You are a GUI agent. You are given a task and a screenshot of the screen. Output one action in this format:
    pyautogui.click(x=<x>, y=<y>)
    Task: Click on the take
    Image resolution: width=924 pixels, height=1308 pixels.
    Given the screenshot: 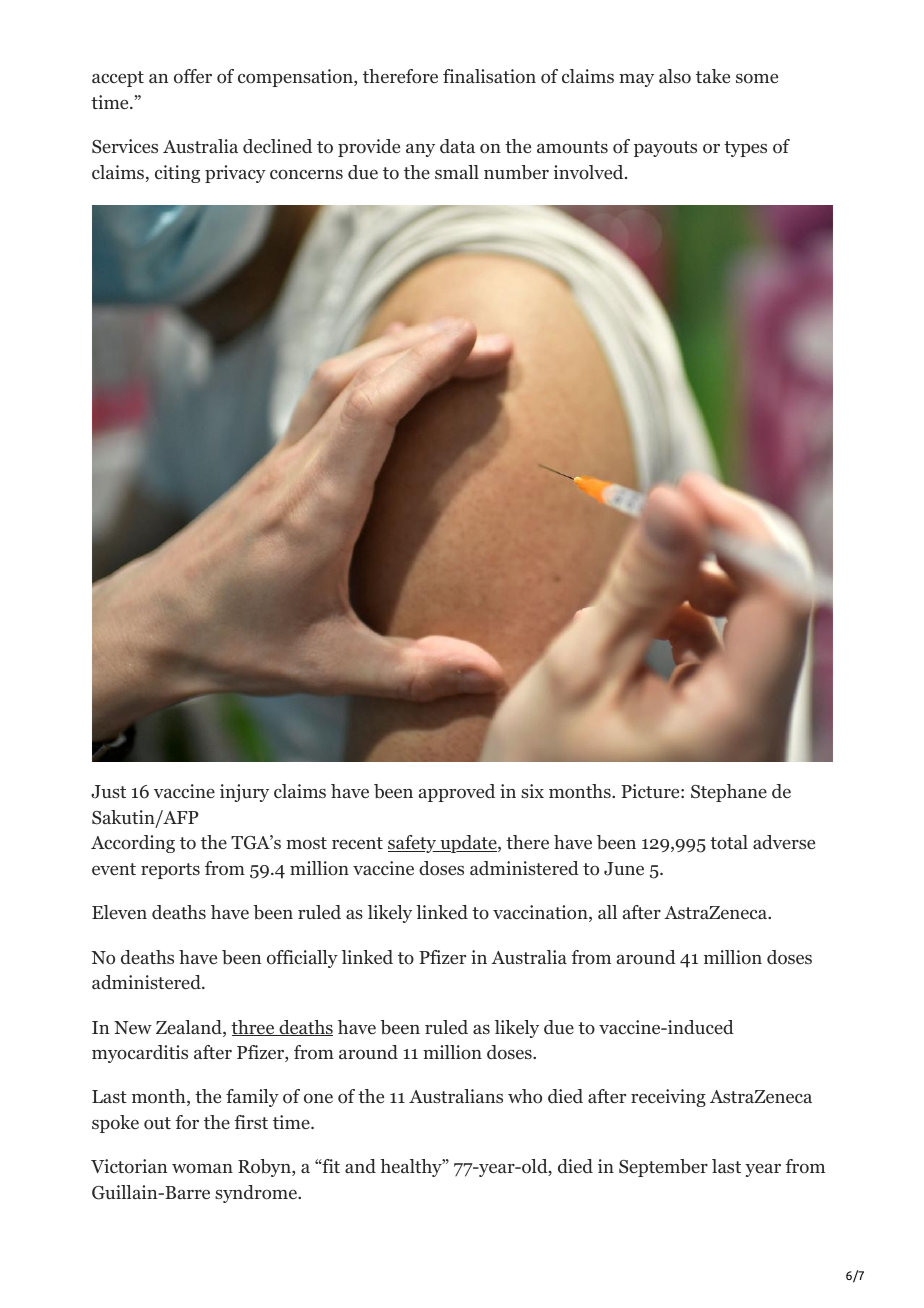 What is the action you would take?
    pyautogui.click(x=713, y=76)
